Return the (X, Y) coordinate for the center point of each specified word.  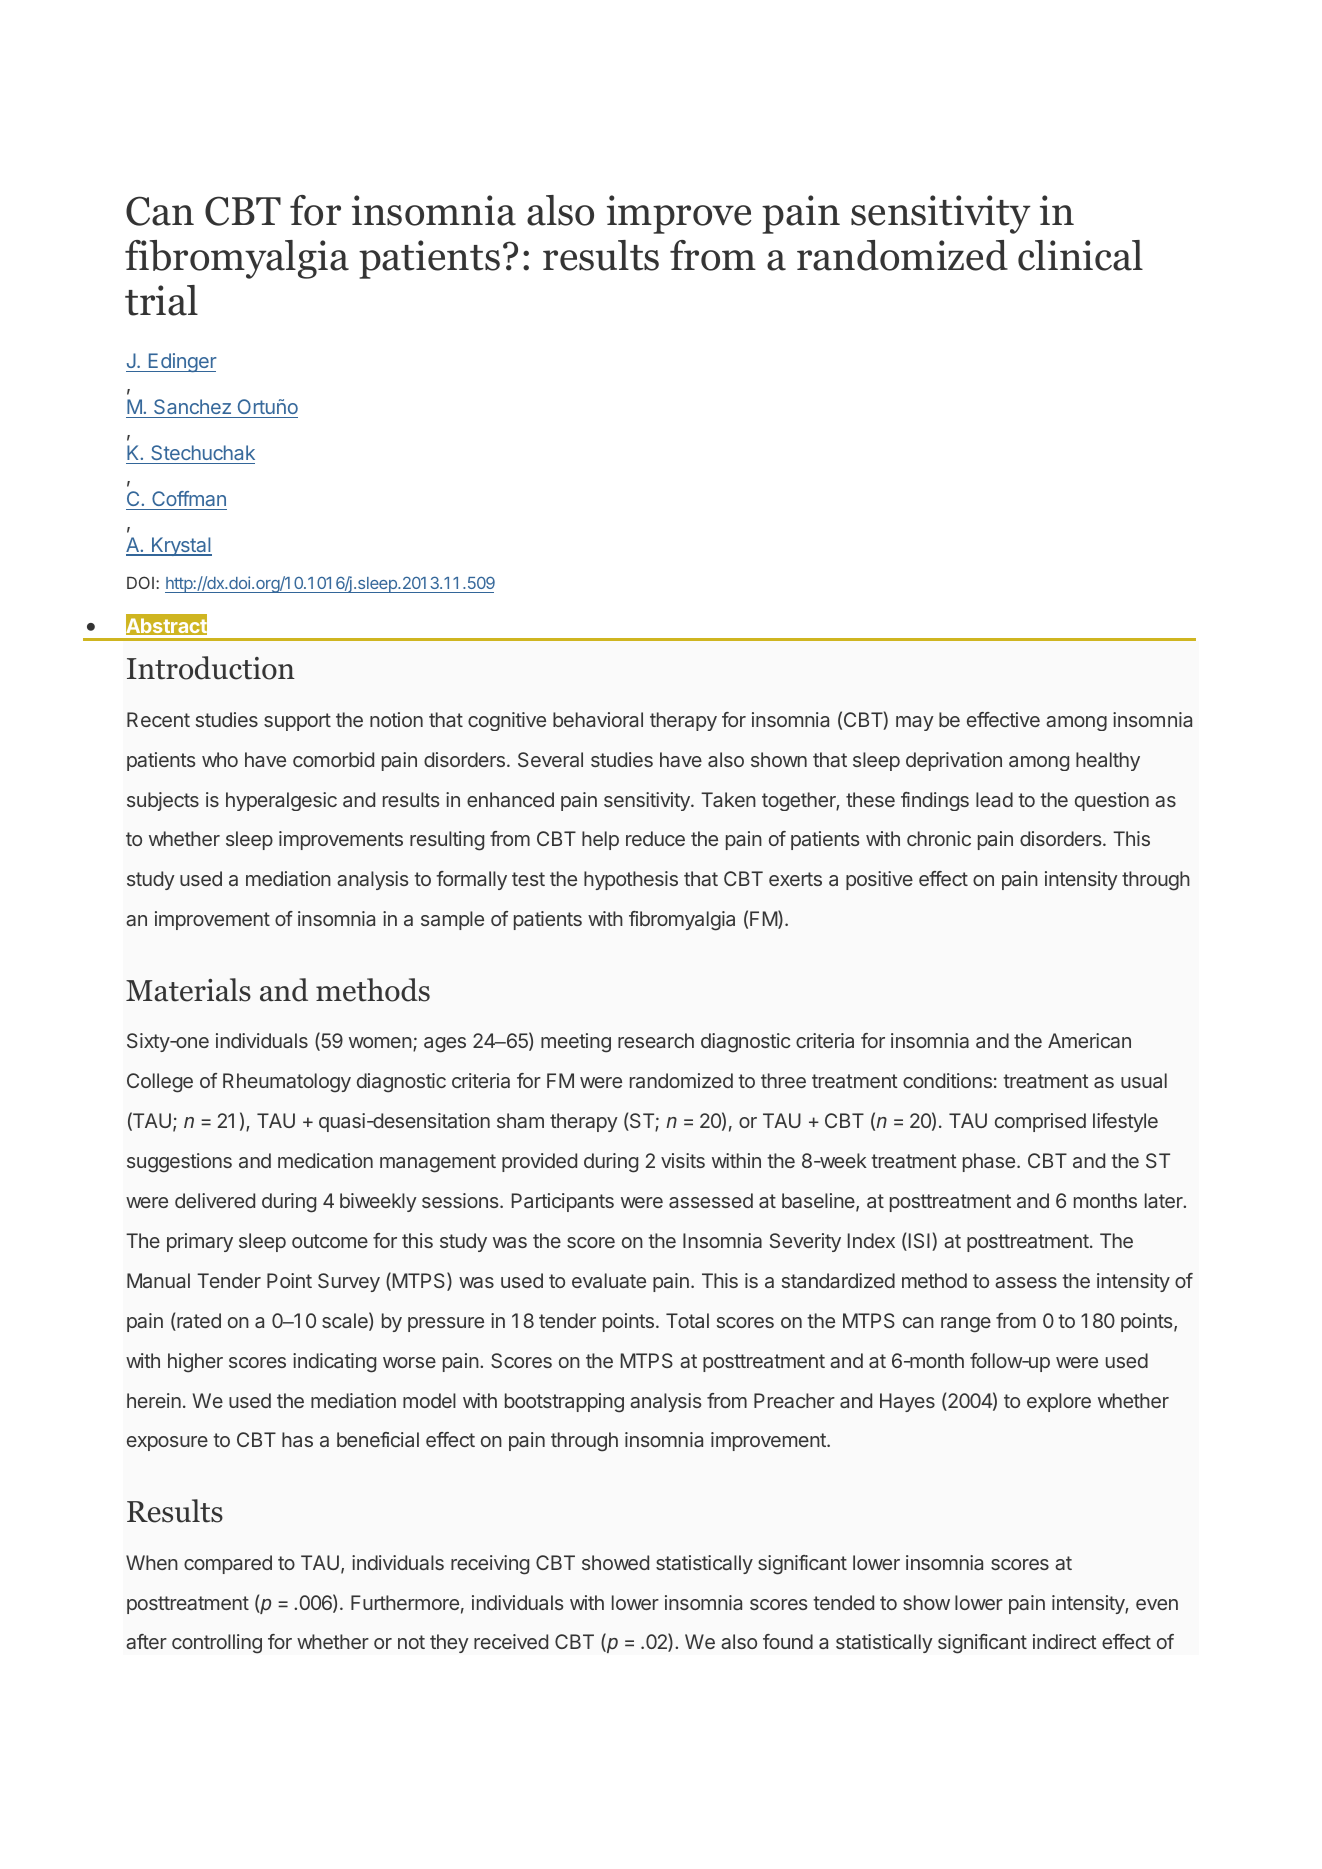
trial (161, 300)
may (915, 723)
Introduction (211, 668)
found (788, 1641)
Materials (188, 990)
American (1089, 1040)
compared (228, 1564)
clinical (1080, 255)
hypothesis (631, 880)
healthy (1108, 761)
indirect (1065, 1641)
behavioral (598, 719)
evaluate (609, 1280)
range (966, 1325)
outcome (330, 1241)
